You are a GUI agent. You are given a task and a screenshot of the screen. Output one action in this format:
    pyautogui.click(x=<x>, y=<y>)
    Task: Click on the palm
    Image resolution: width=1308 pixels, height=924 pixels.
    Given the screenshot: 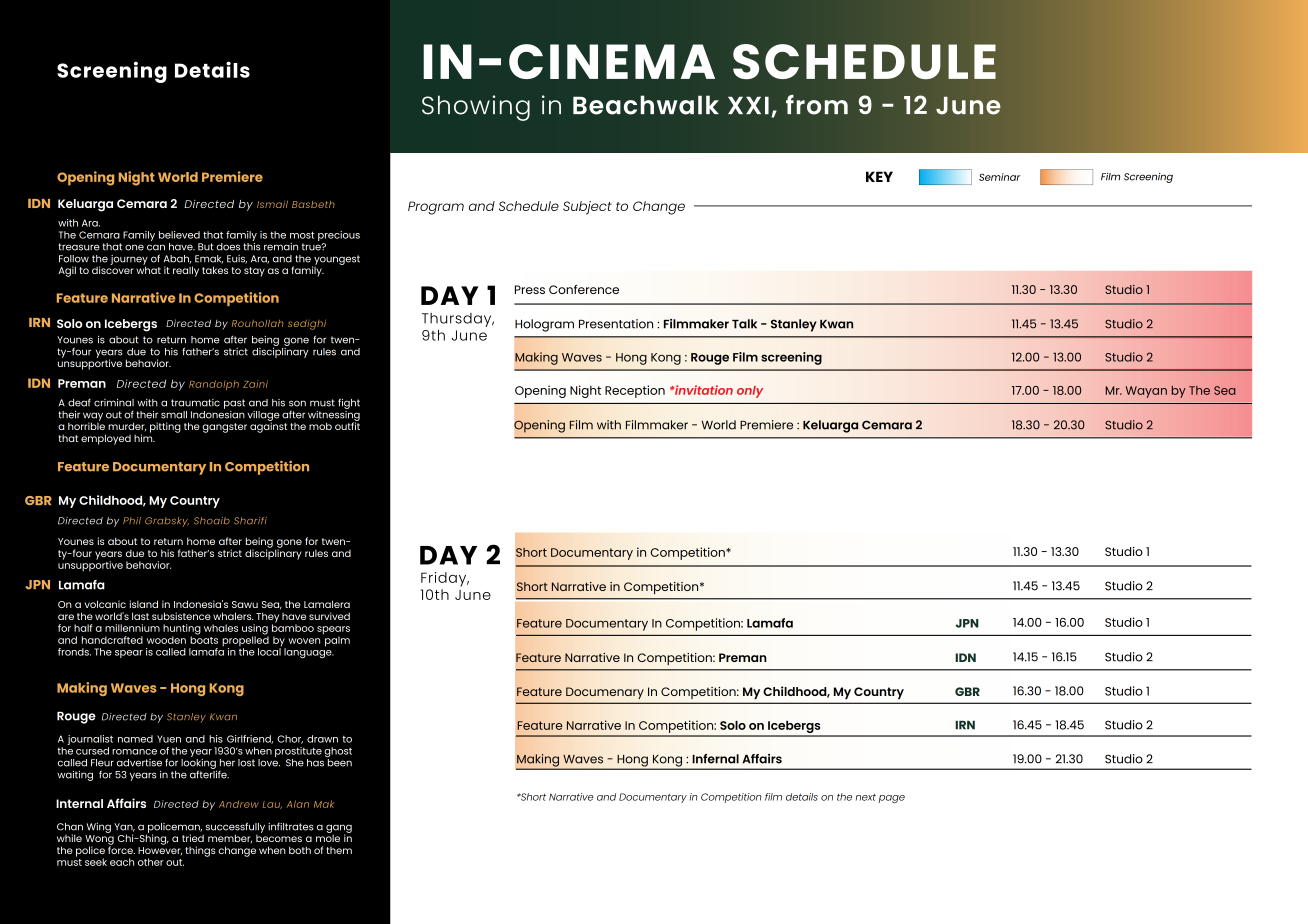 What is the action you would take?
    pyautogui.click(x=336, y=640)
